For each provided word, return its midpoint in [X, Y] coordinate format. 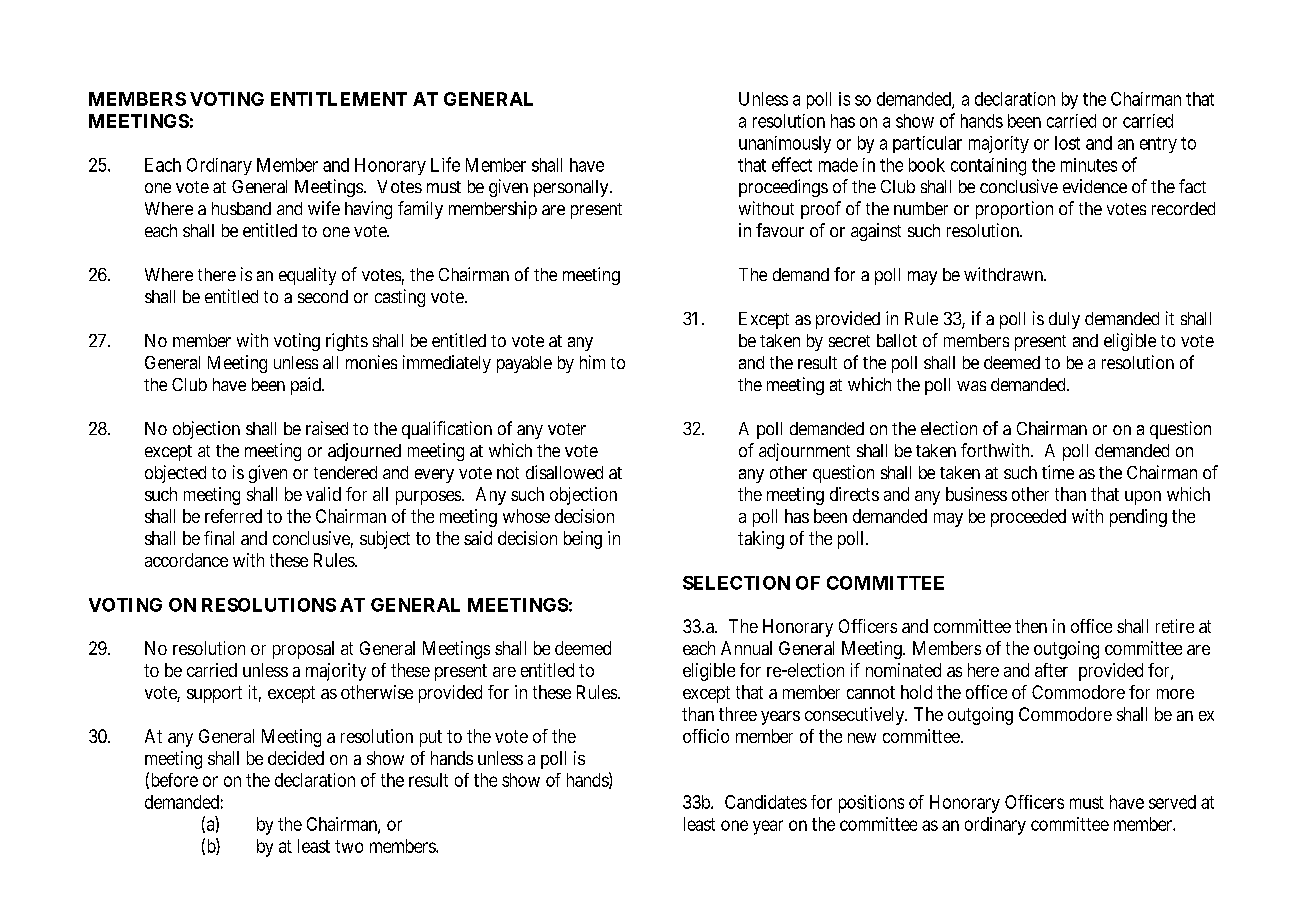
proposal [303, 650]
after [1051, 670]
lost [1067, 143]
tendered [345, 472]
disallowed [564, 472]
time [1058, 472]
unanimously [785, 144]
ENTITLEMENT [339, 99]
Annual [746, 648]
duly [1064, 320]
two [349, 846]
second [323, 296]
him [592, 362]
